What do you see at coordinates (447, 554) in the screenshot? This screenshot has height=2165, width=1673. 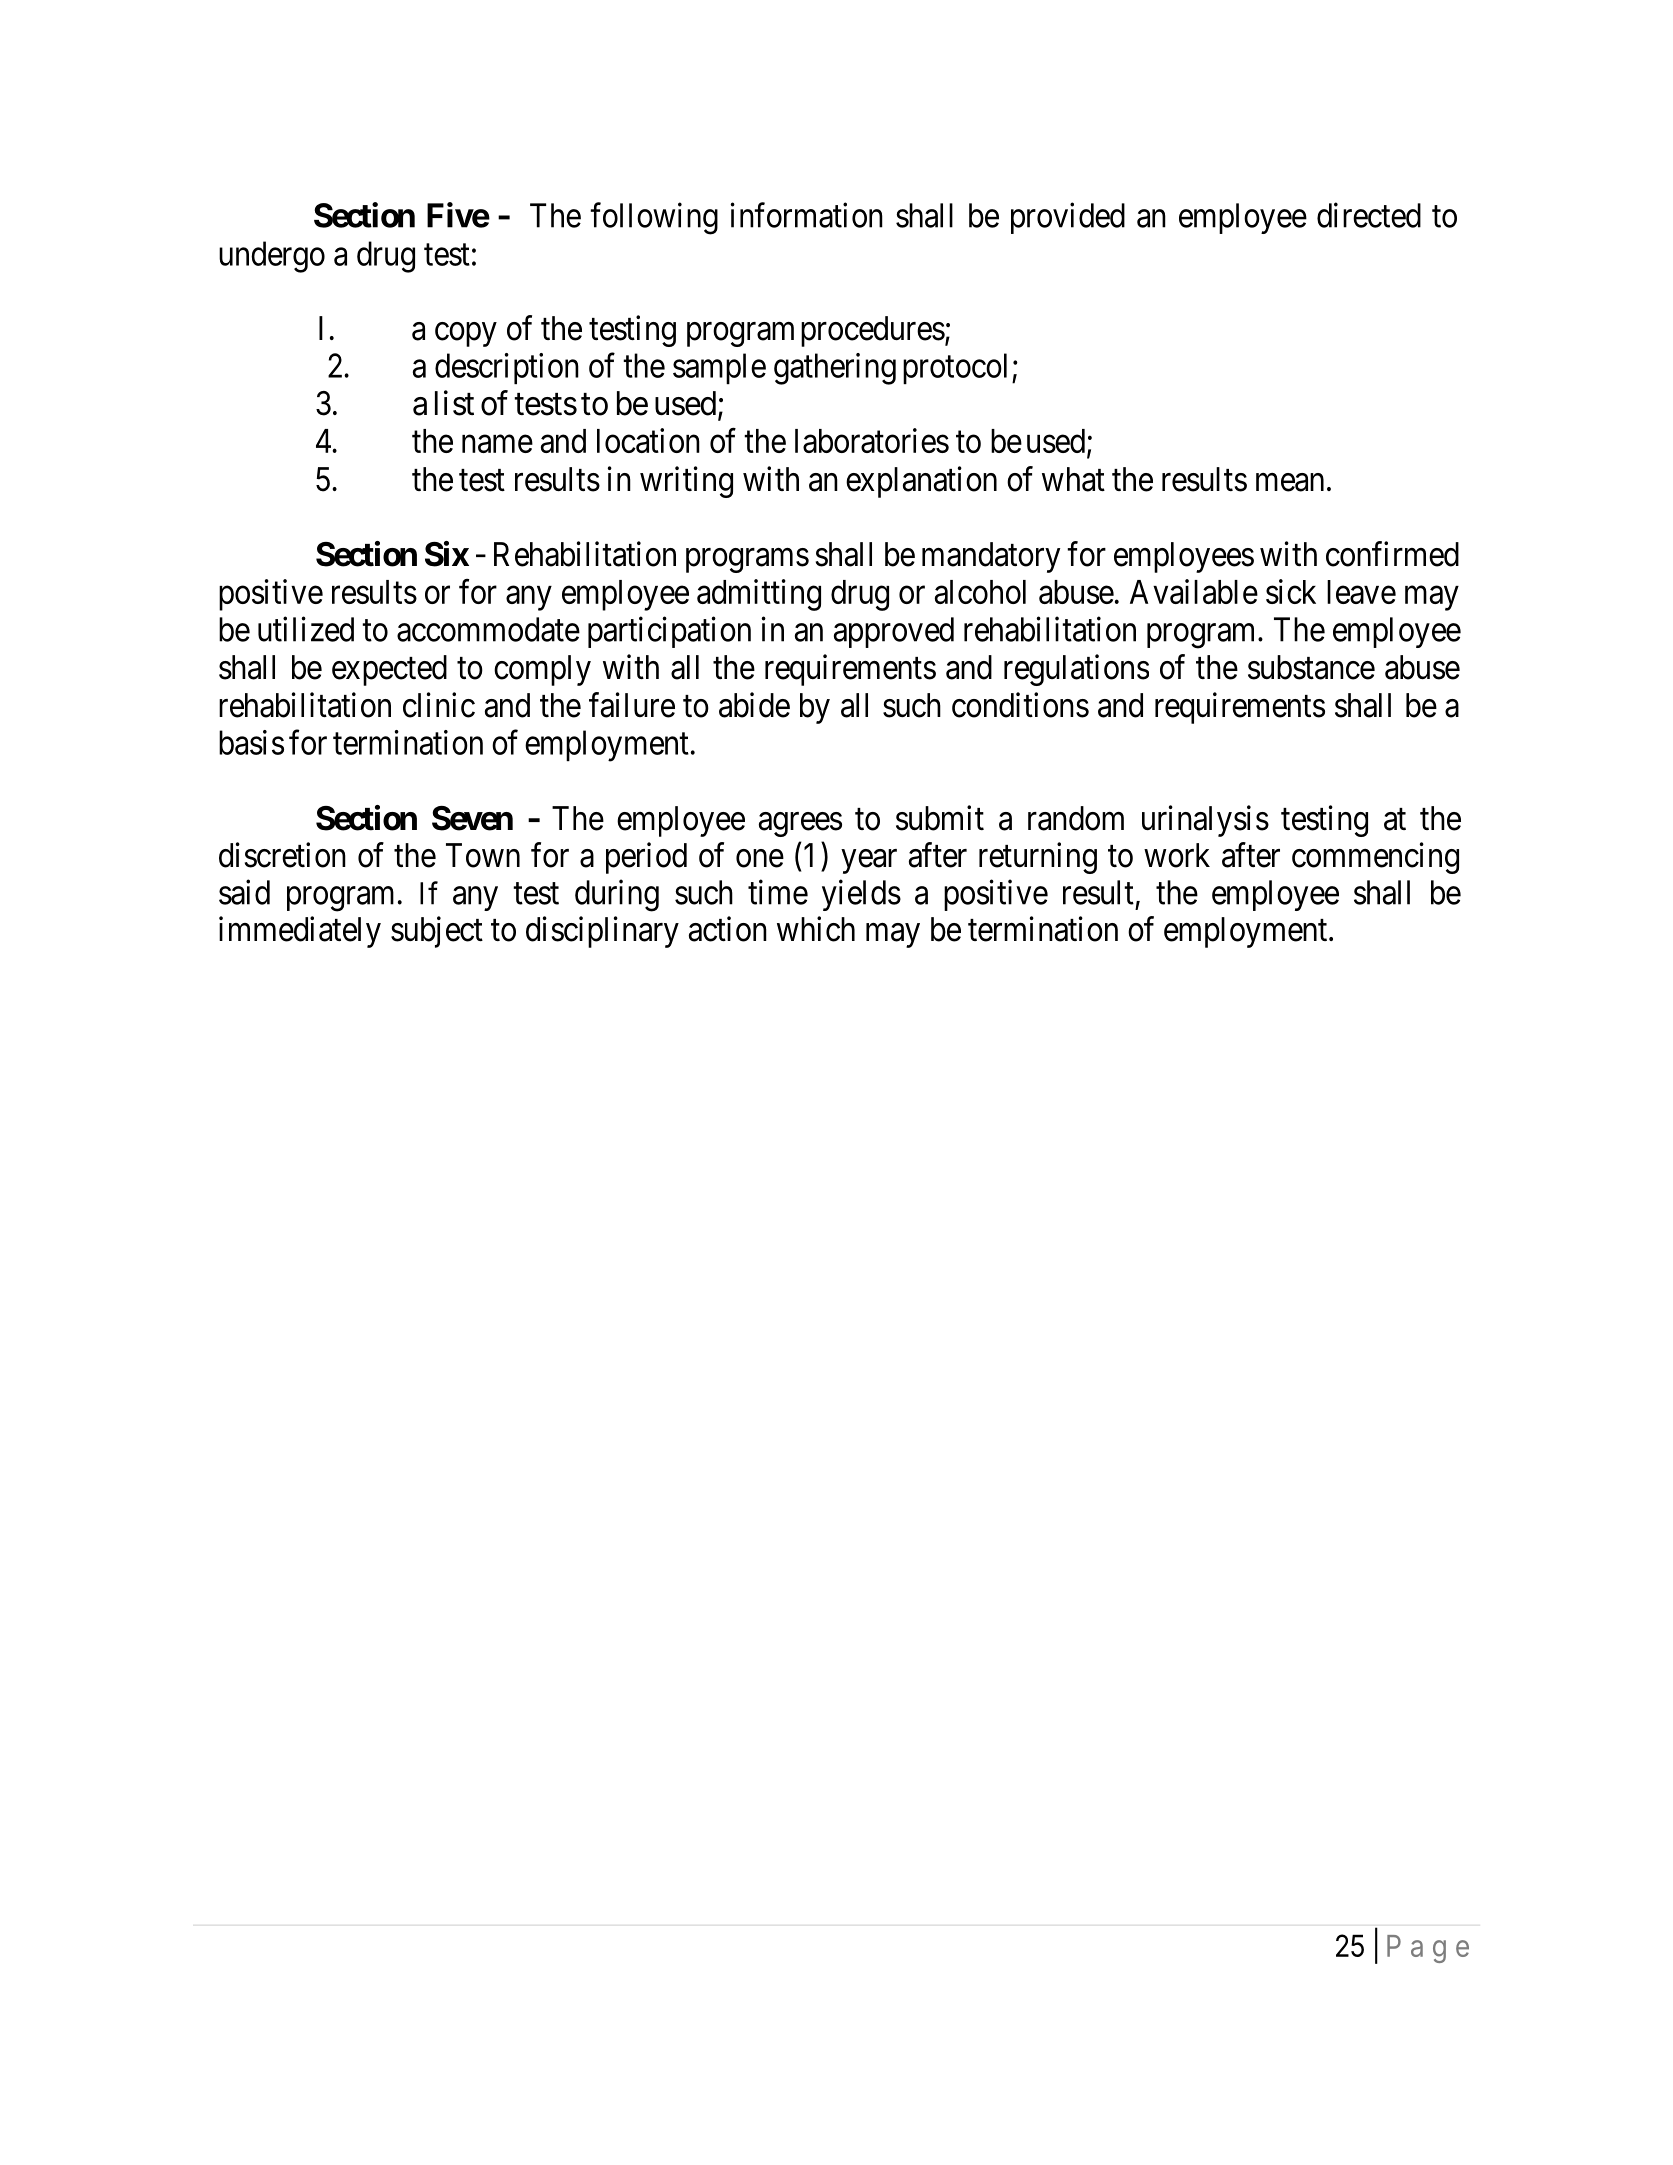 I see `Six` at bounding box center [447, 554].
